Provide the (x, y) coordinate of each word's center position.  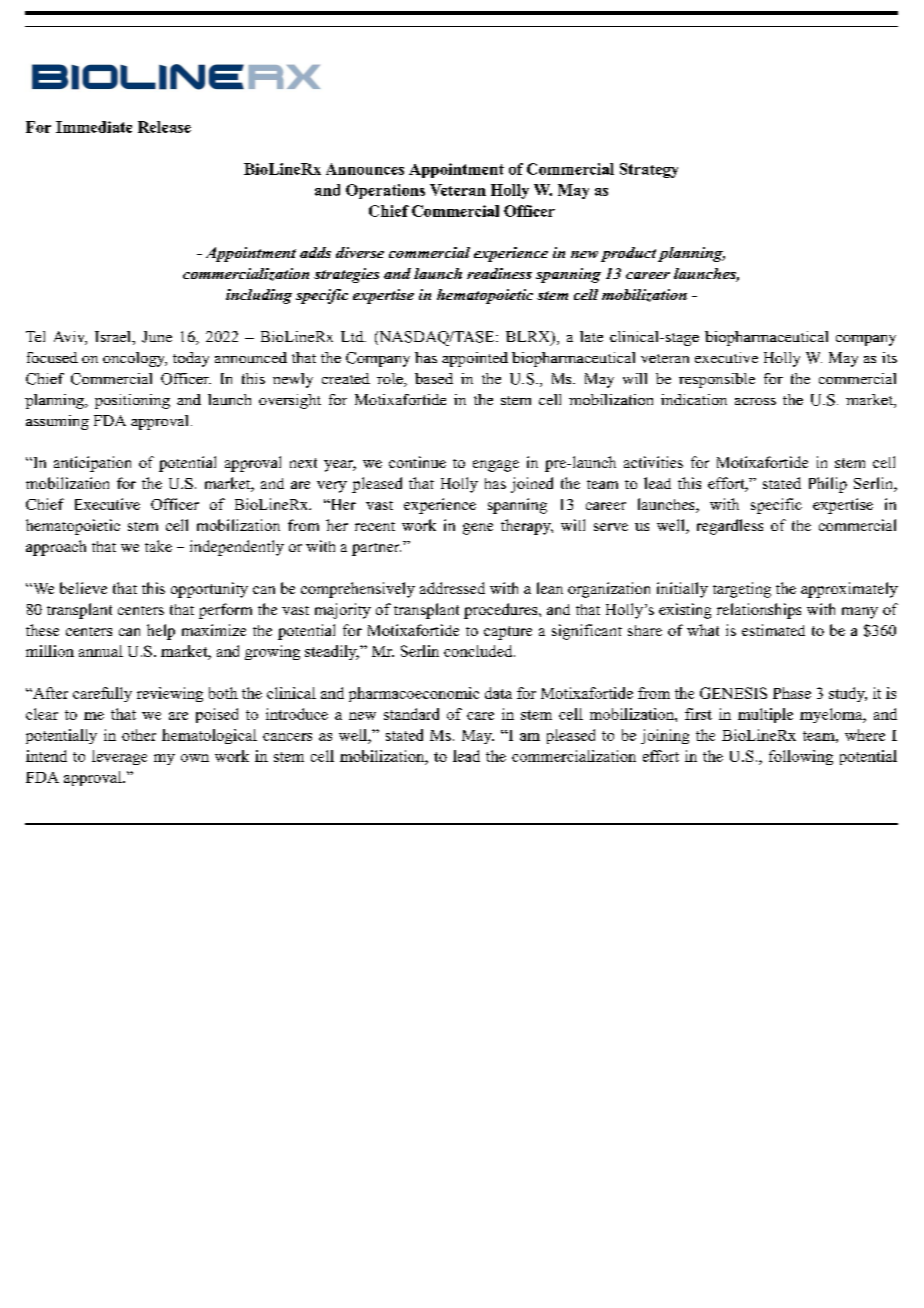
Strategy (649, 170)
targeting (742, 590)
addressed (452, 588)
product (628, 254)
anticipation (92, 464)
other (139, 735)
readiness (499, 273)
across (755, 401)
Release (164, 127)
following (801, 757)
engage (496, 466)
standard (411, 714)
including (259, 296)
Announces (365, 169)
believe (83, 588)
